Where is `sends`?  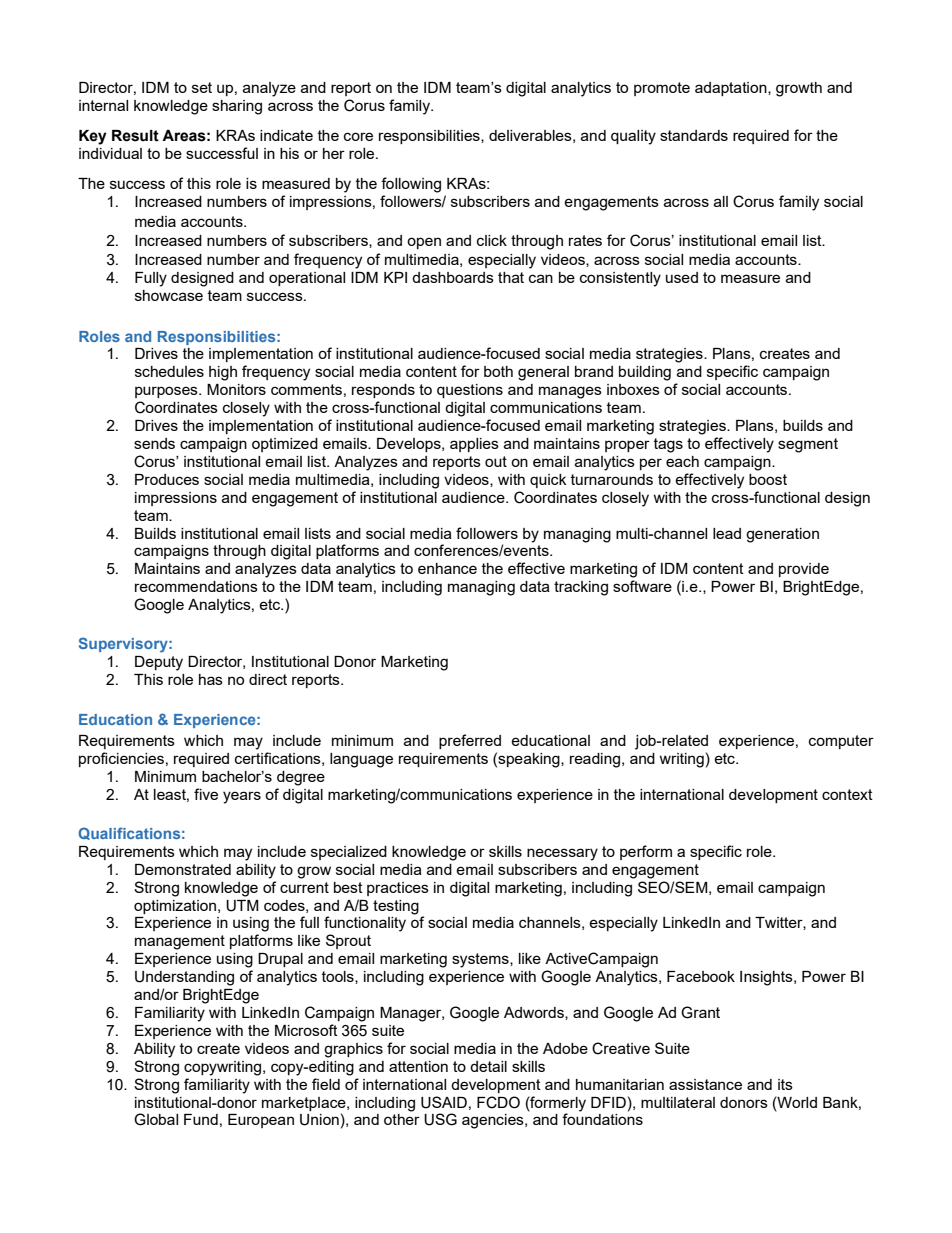 sends is located at coordinates (154, 443).
